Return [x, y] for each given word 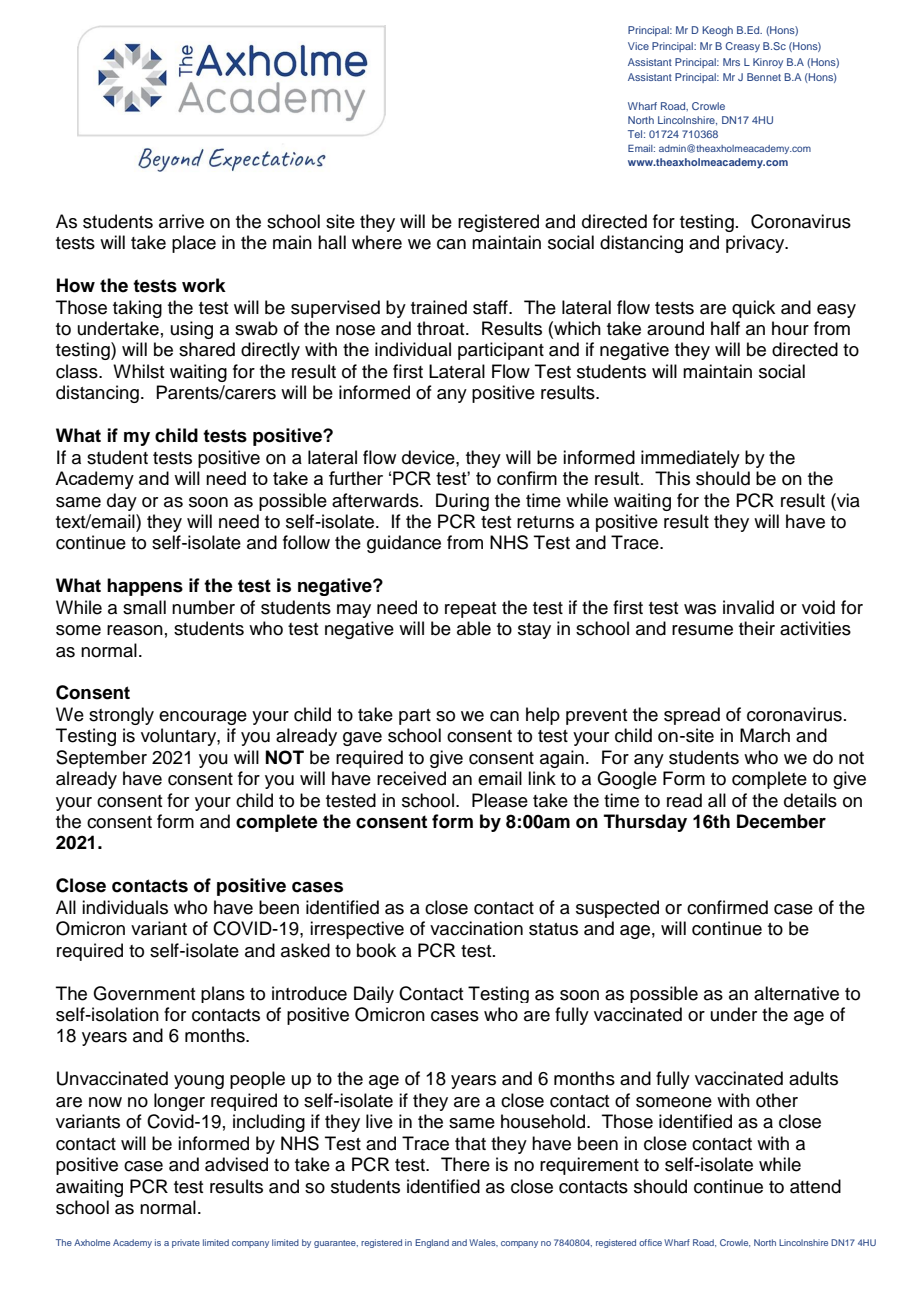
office [650, 1242]
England [432, 1243]
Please [500, 800]
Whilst [138, 371]
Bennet [764, 77]
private [186, 1243]
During [462, 502]
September [101, 759]
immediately [690, 459]
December [781, 821]
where [377, 242]
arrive [181, 221]
